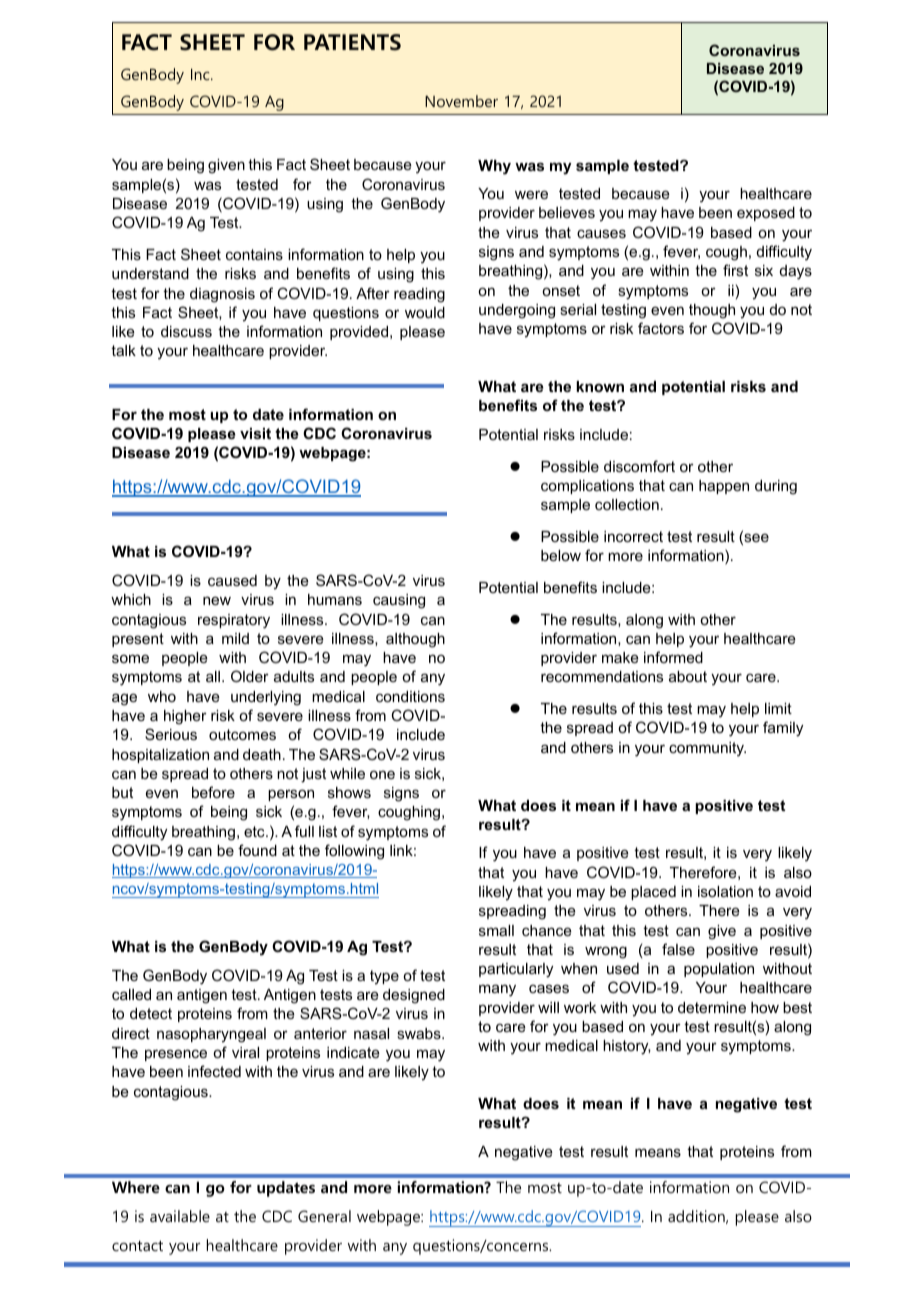 The image size is (924, 1308). Describe the element at coordinates (627, 1047) in the document. I see `history` at that location.
